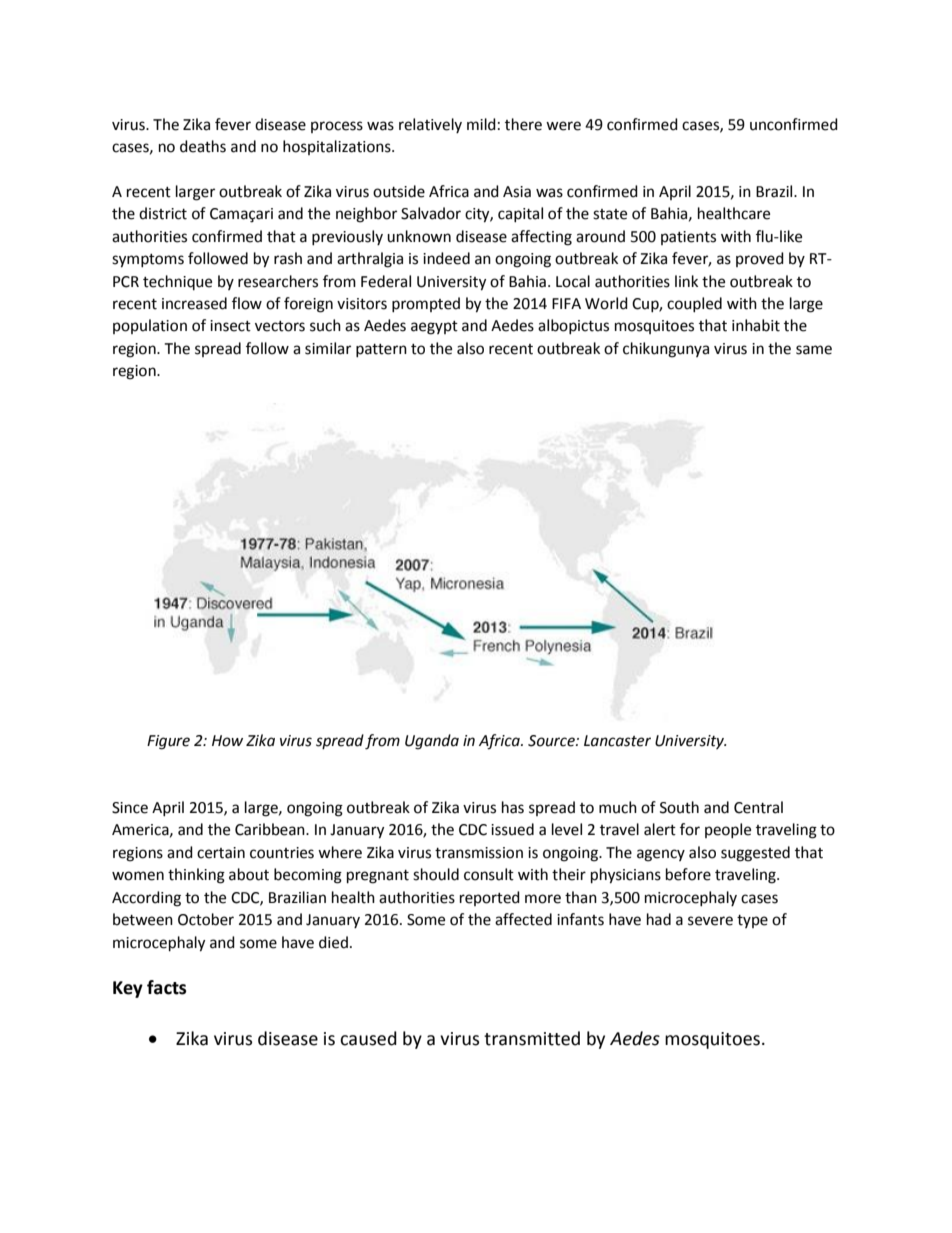 The height and width of the screenshot is (1233, 952). I want to click on How, so click(227, 741).
